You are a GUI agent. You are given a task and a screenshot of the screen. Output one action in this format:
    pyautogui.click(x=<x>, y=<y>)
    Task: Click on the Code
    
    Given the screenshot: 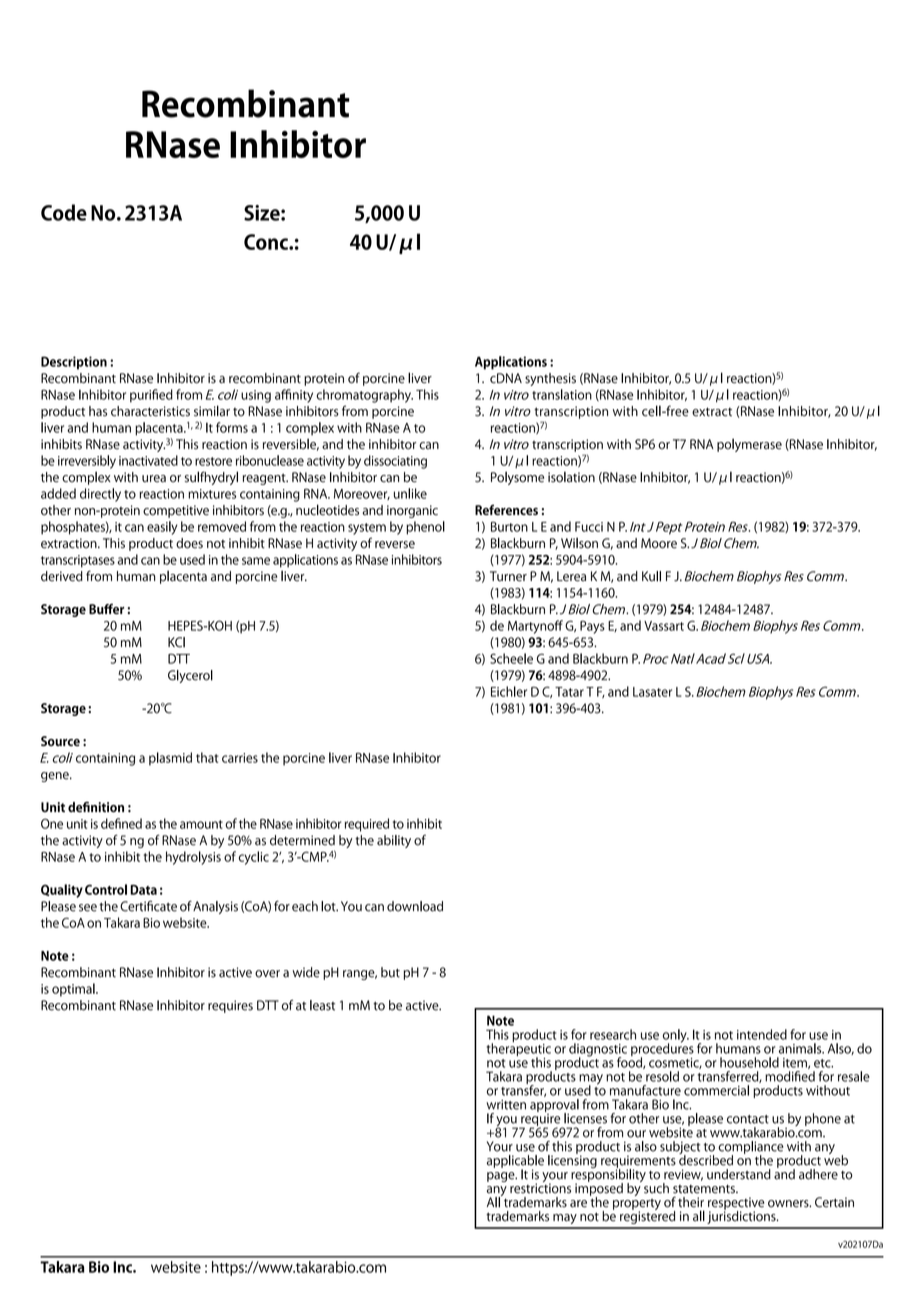 What is the action you would take?
    pyautogui.click(x=64, y=212)
